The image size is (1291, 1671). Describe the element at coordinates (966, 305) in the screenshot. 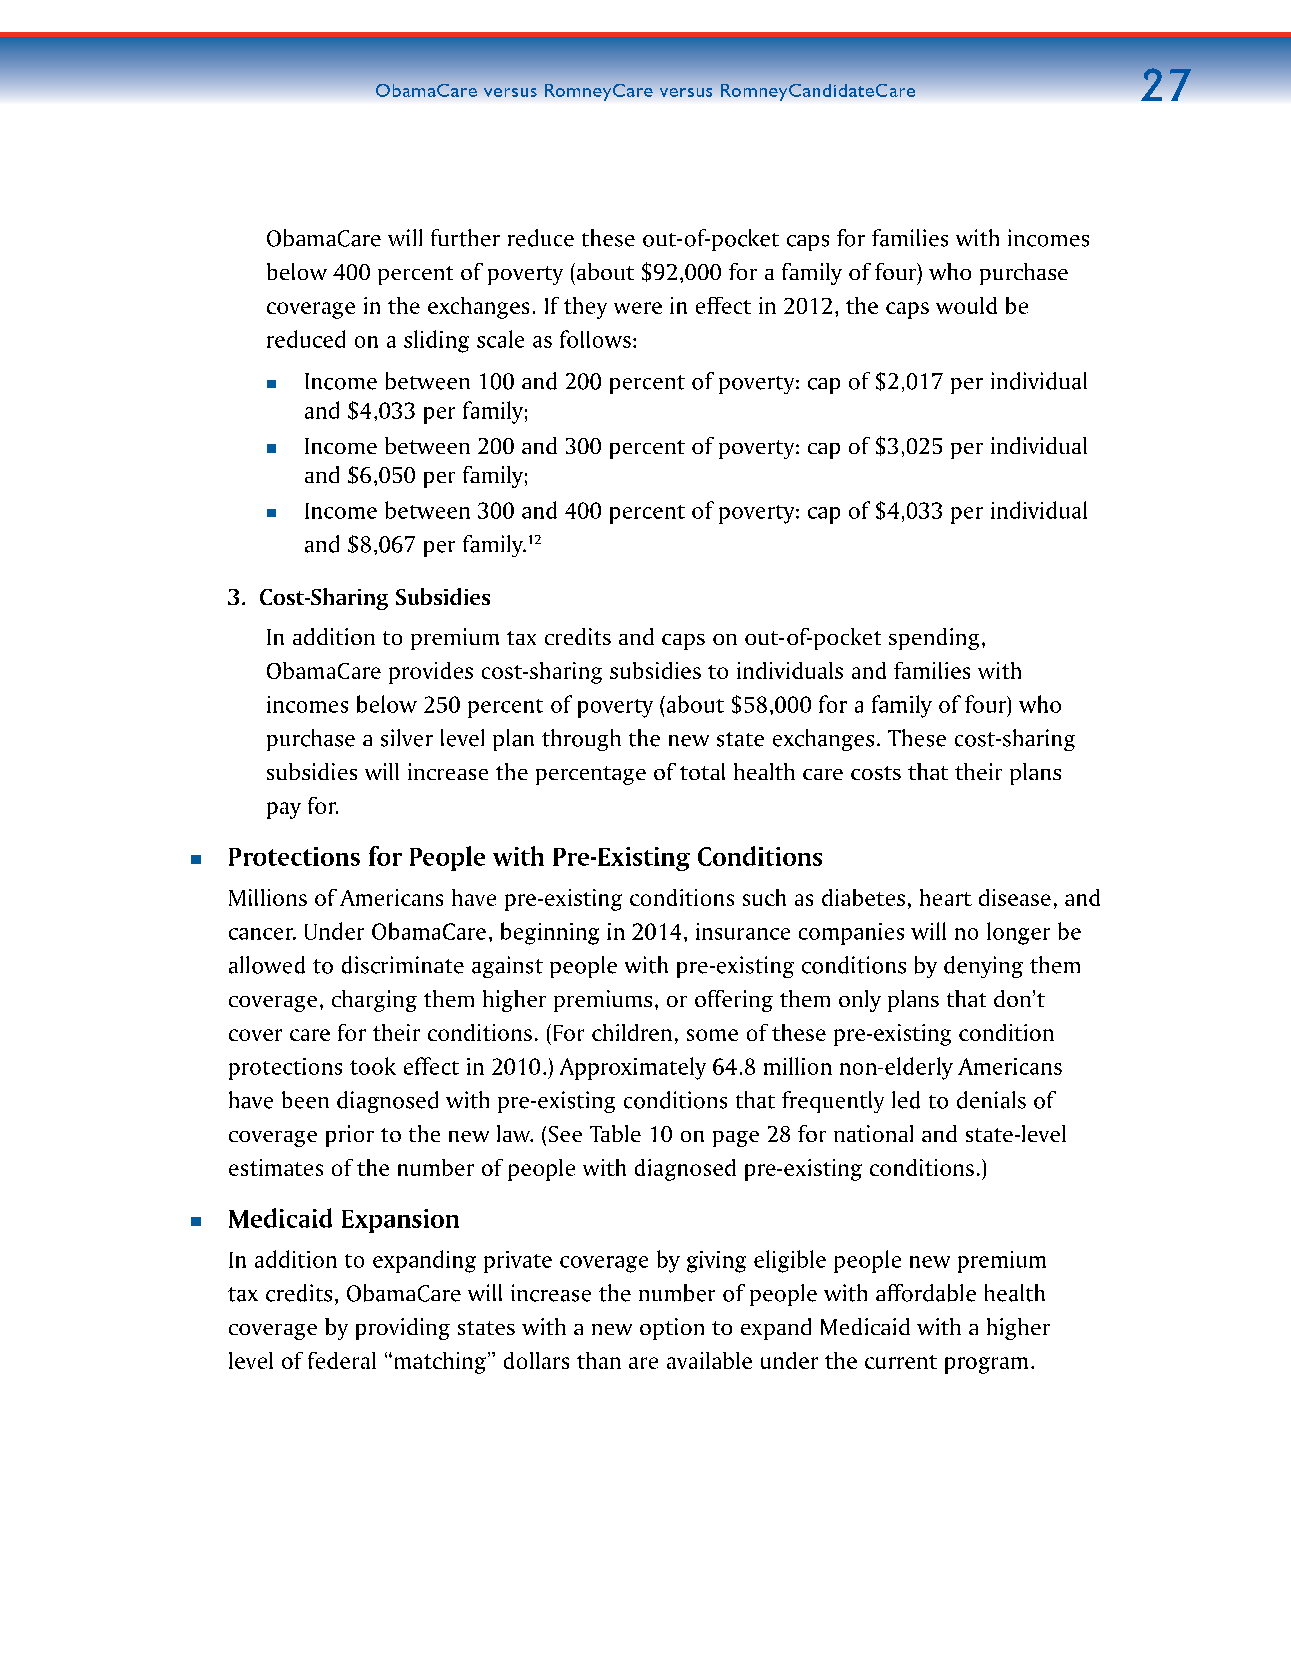

I see `would` at that location.
